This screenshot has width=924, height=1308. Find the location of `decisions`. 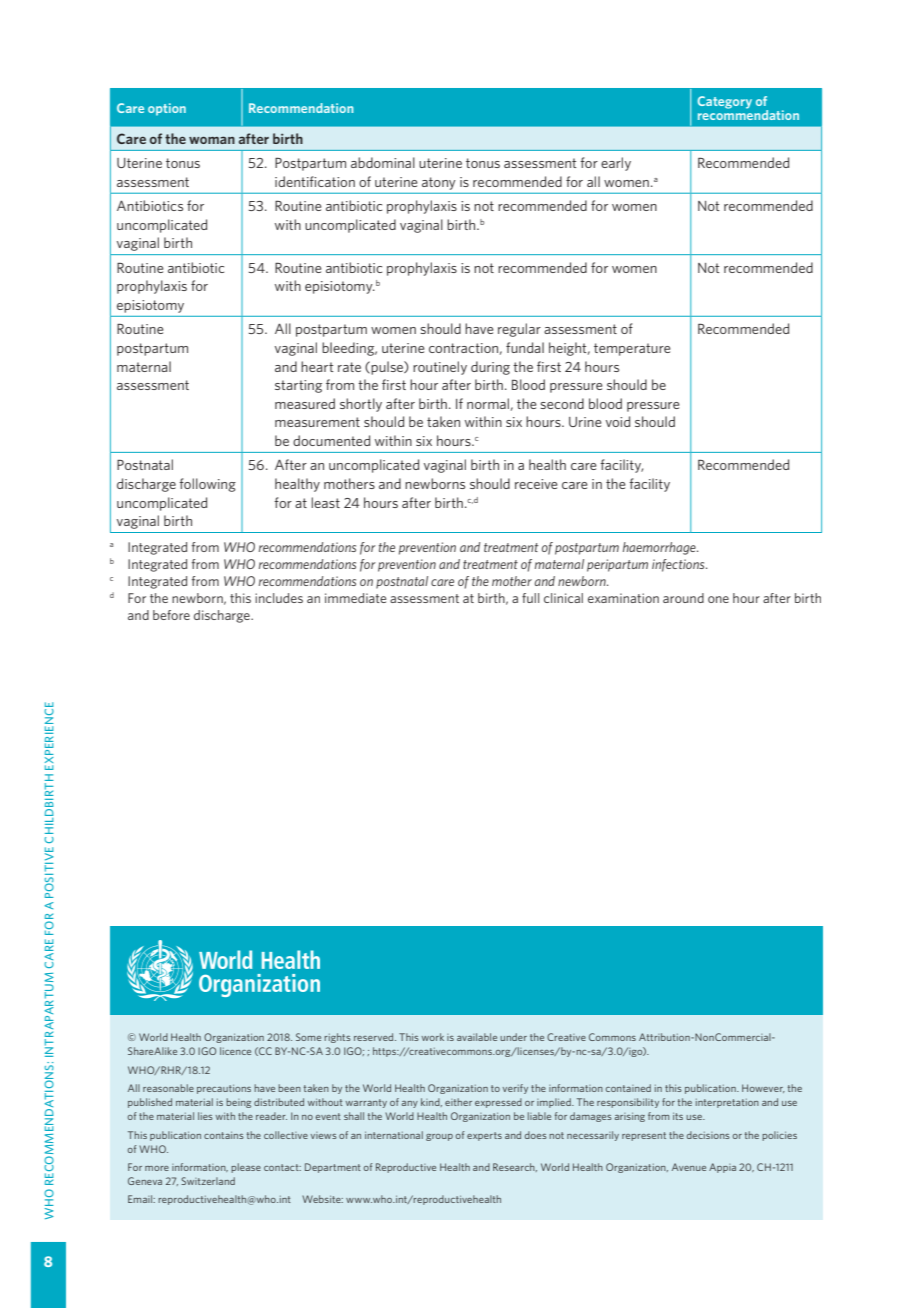

decisions is located at coordinates (708, 1135).
